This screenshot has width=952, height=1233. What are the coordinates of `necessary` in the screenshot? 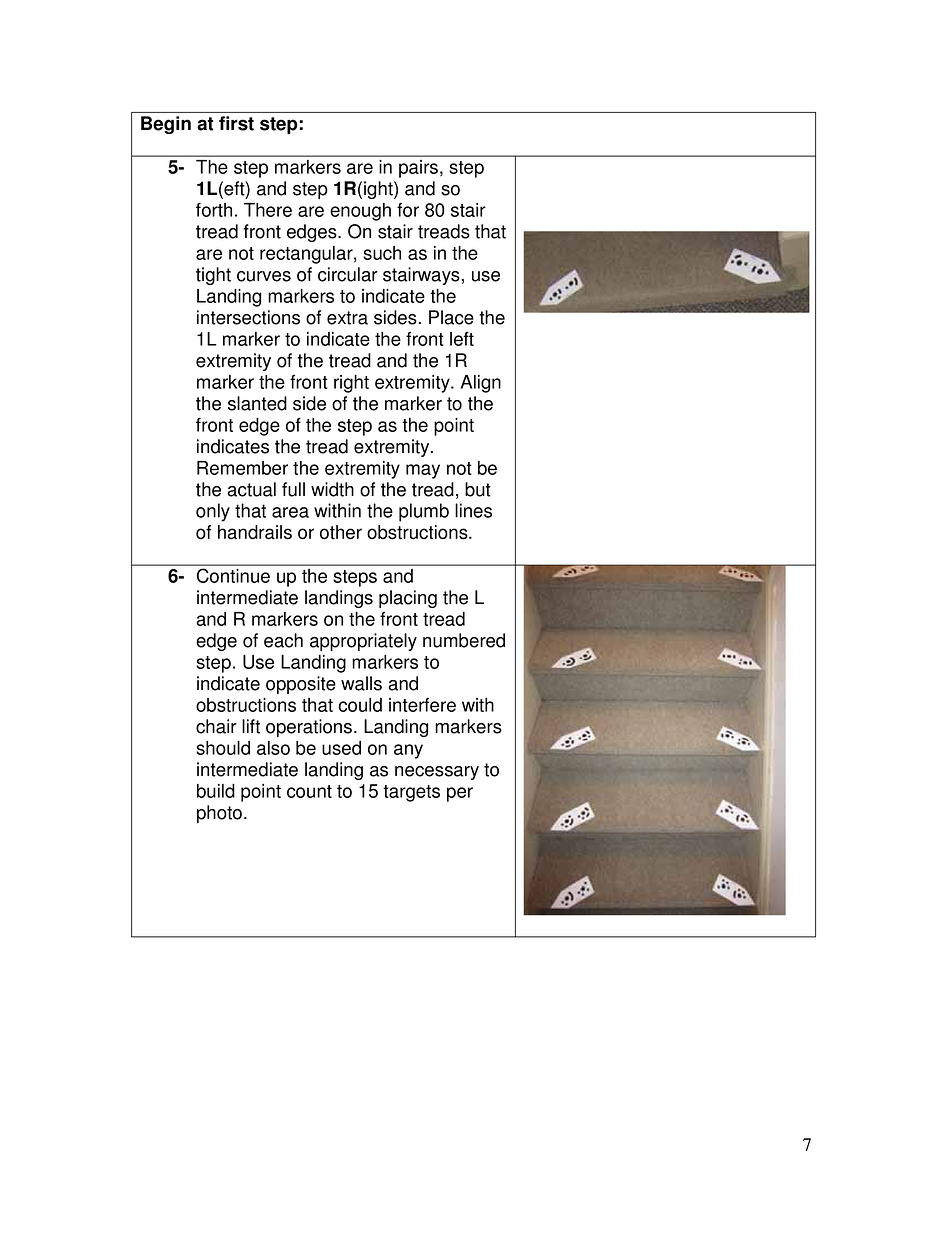 It's located at (437, 773).
